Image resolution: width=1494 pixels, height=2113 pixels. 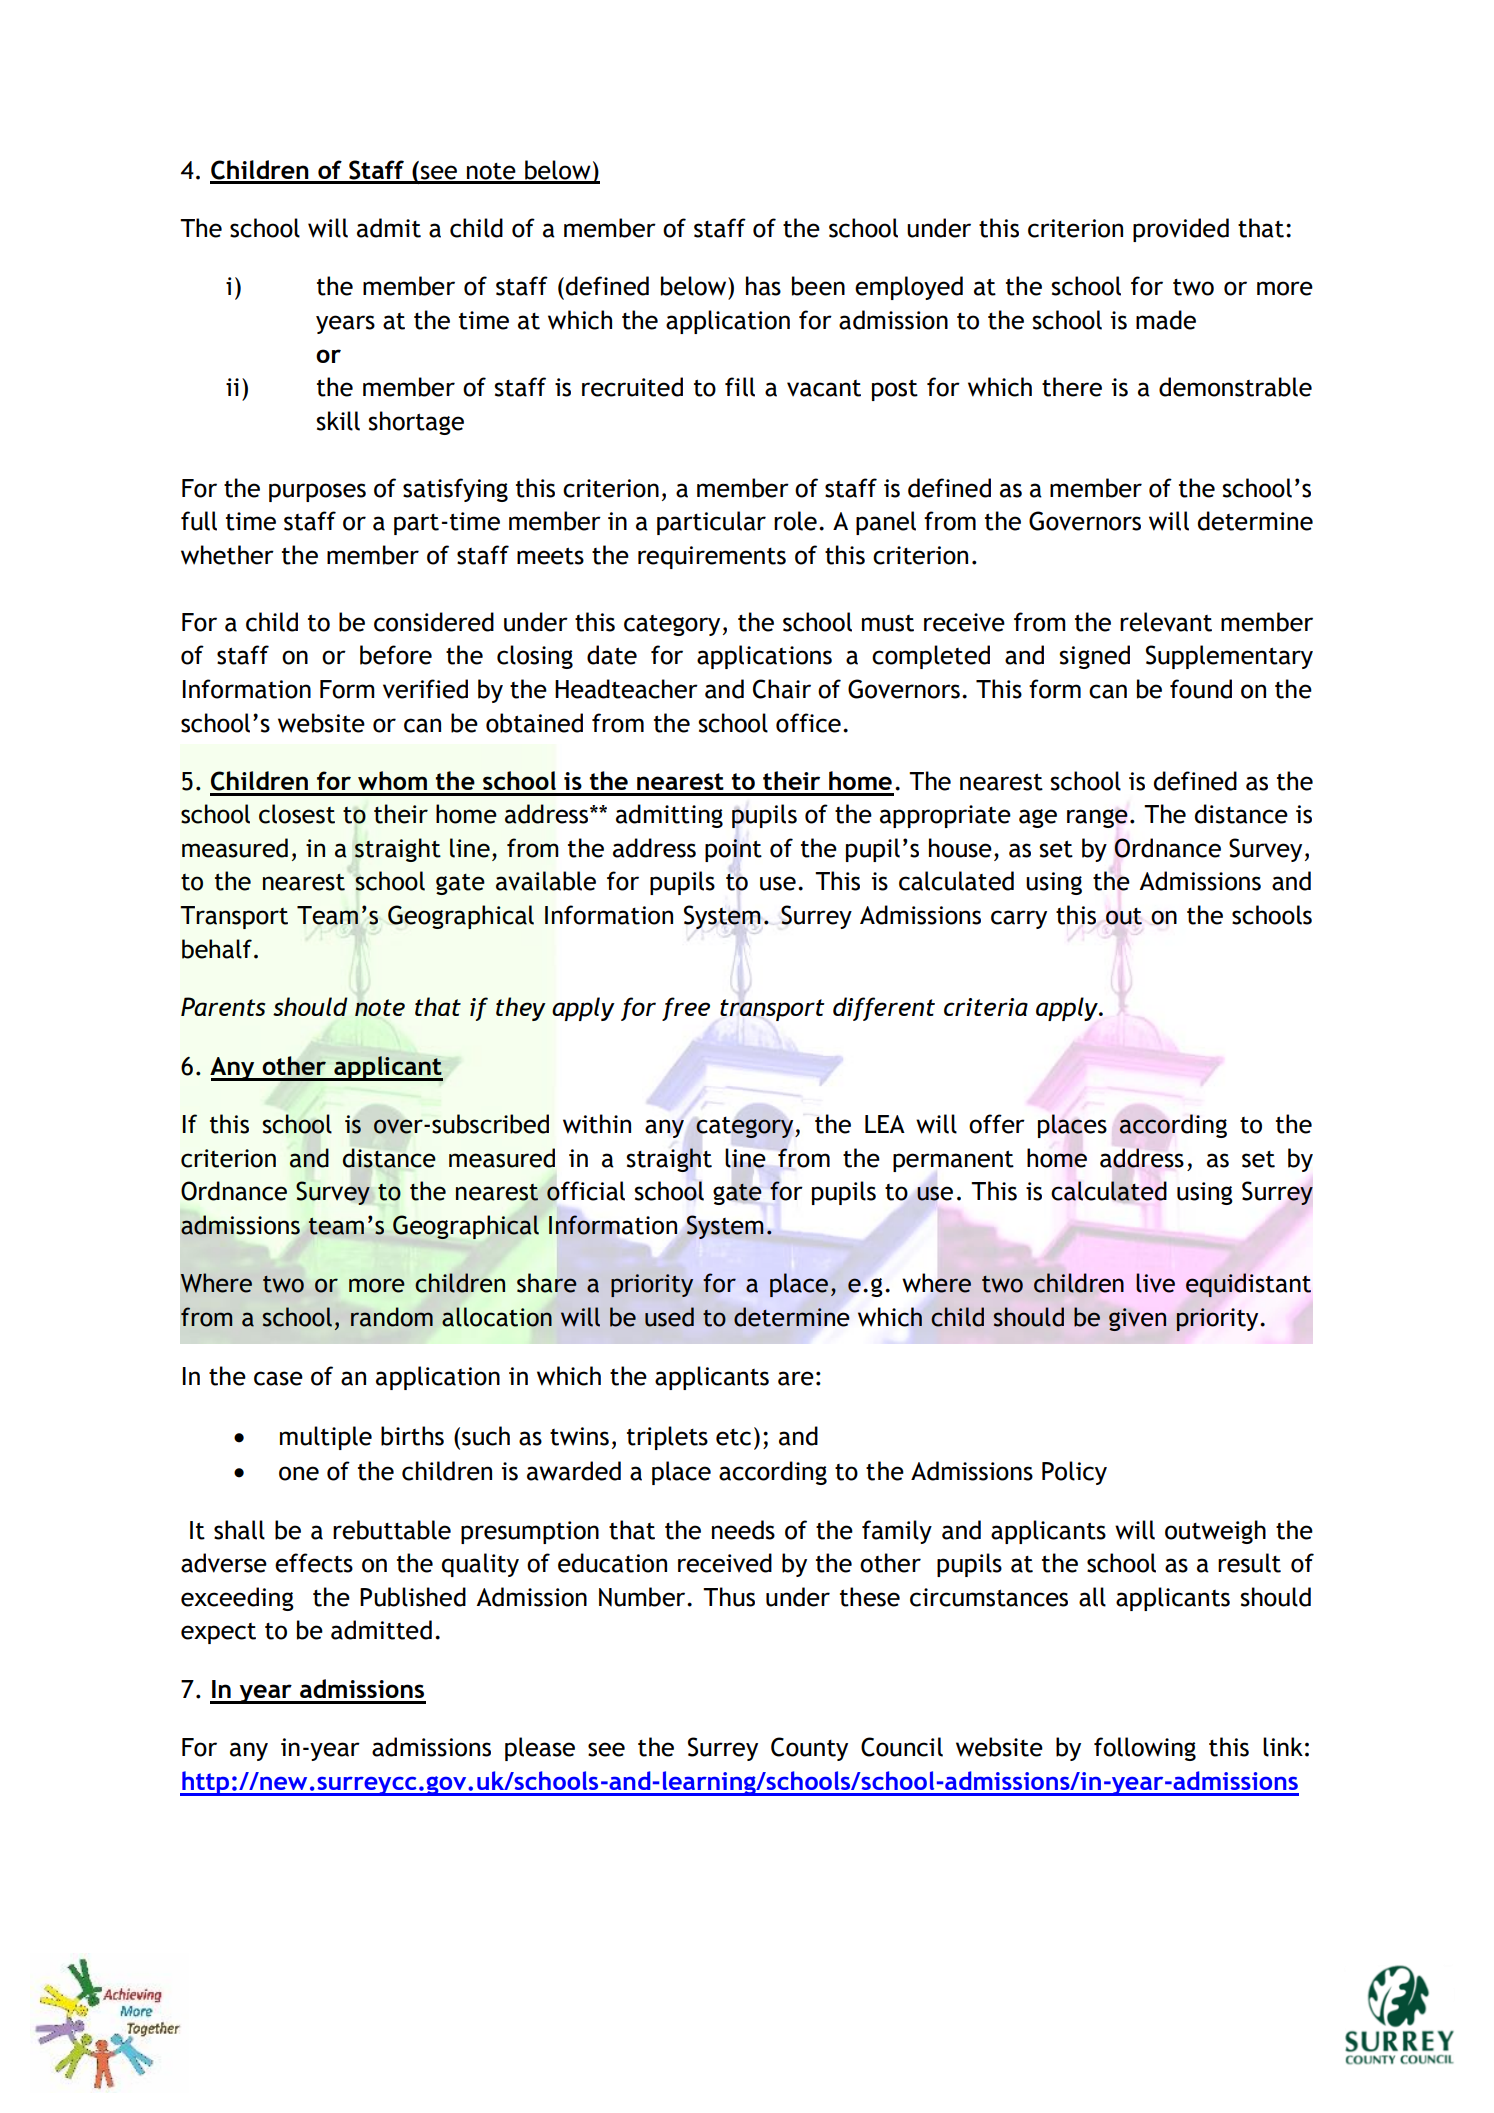 What do you see at coordinates (223, 1006) in the document?
I see `Parents` at bounding box center [223, 1006].
